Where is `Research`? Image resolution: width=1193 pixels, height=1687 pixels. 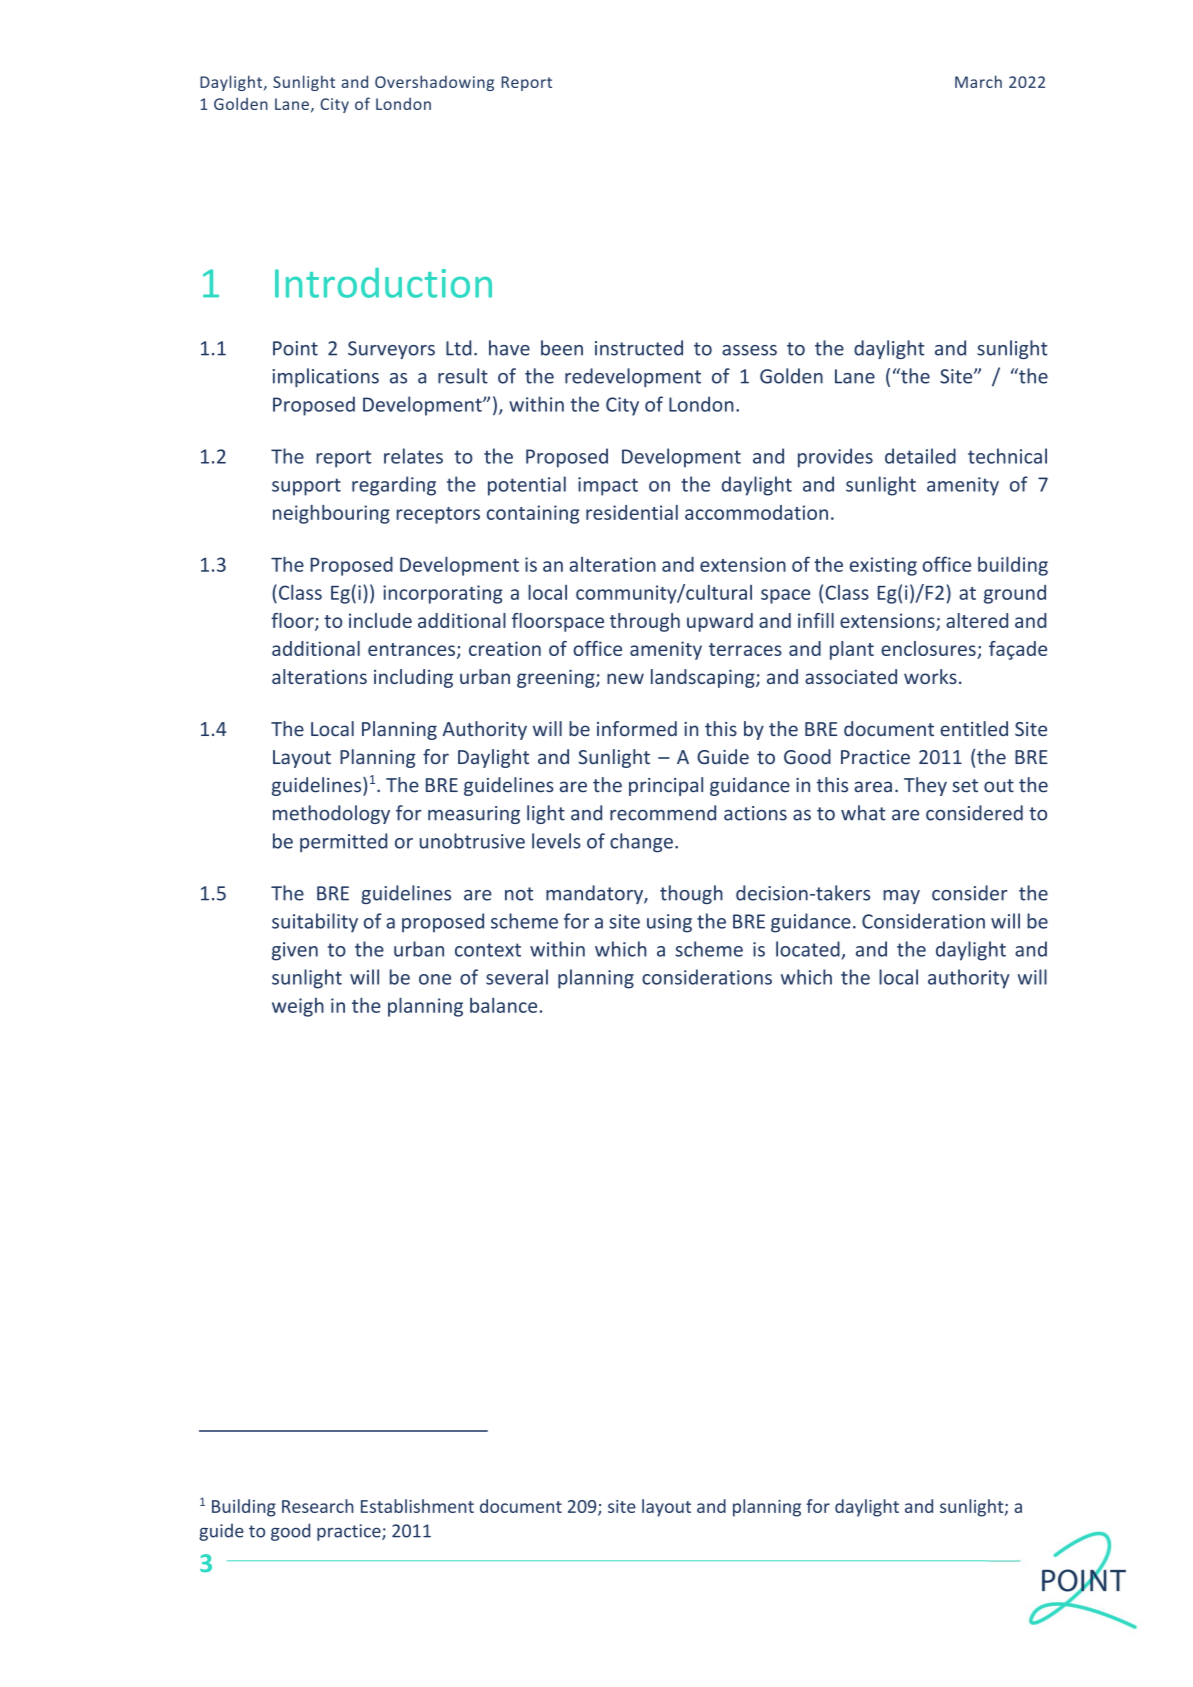 Research is located at coordinates (318, 1506).
